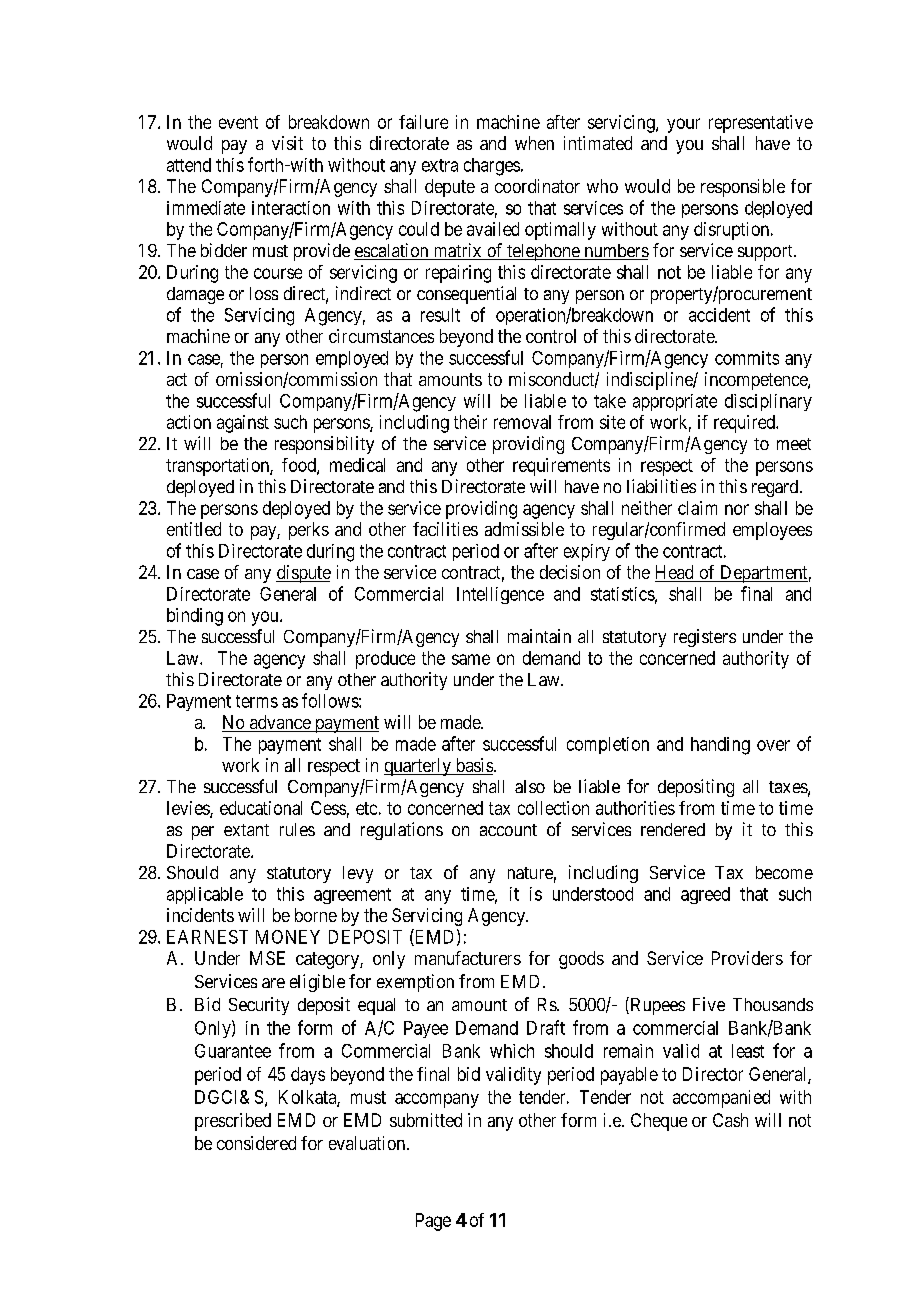 Image resolution: width=924 pixels, height=1308 pixels. What do you see at coordinates (743, 188) in the image?
I see `responsible` at bounding box center [743, 188].
